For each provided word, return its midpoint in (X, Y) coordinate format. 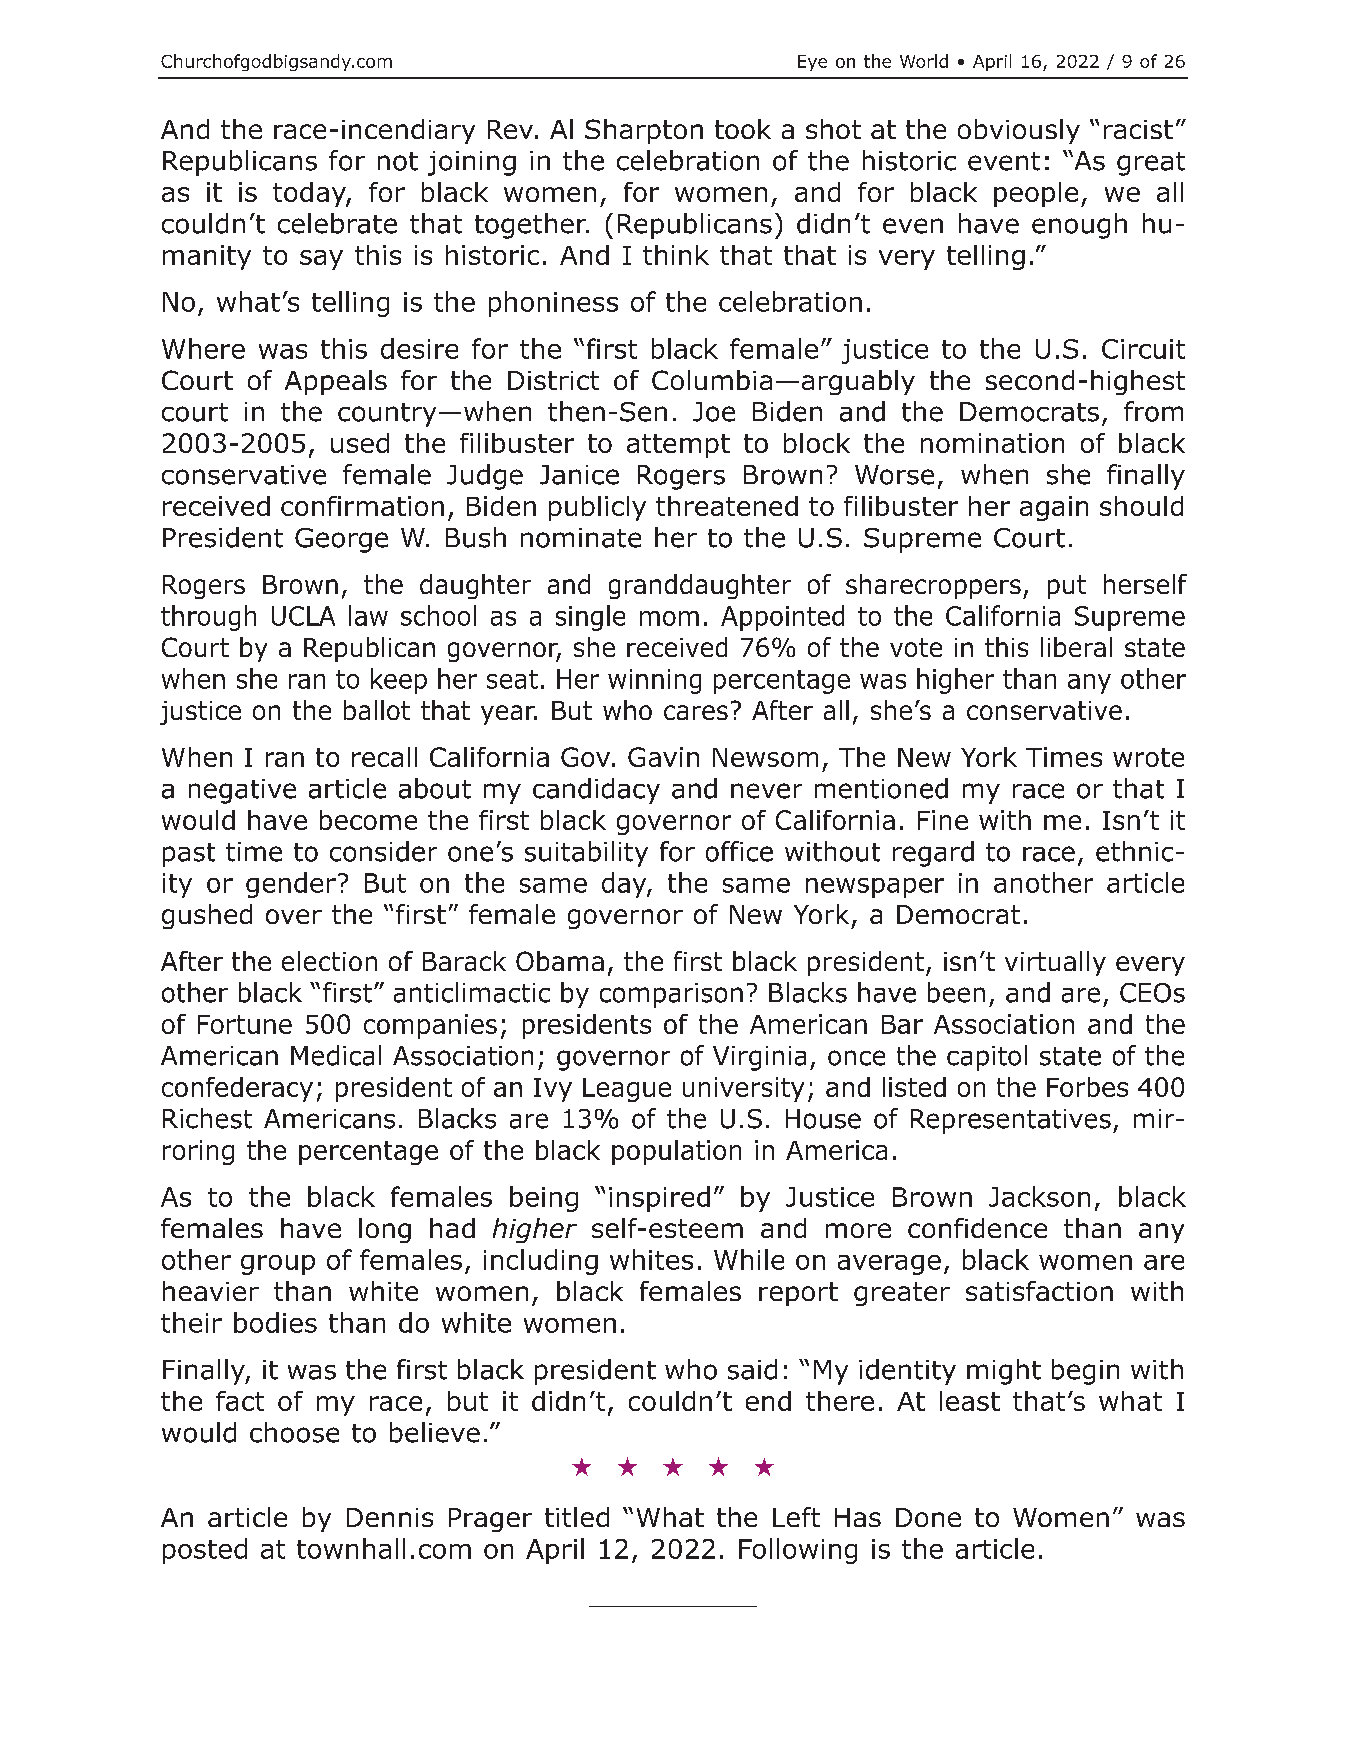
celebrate (337, 223)
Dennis (390, 1517)
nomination (992, 443)
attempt (678, 446)
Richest (207, 1118)
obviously (1019, 131)
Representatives (1011, 1121)
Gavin (663, 757)
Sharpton (644, 131)
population (676, 1152)
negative (242, 791)
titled (577, 1517)
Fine (943, 820)
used (360, 443)
